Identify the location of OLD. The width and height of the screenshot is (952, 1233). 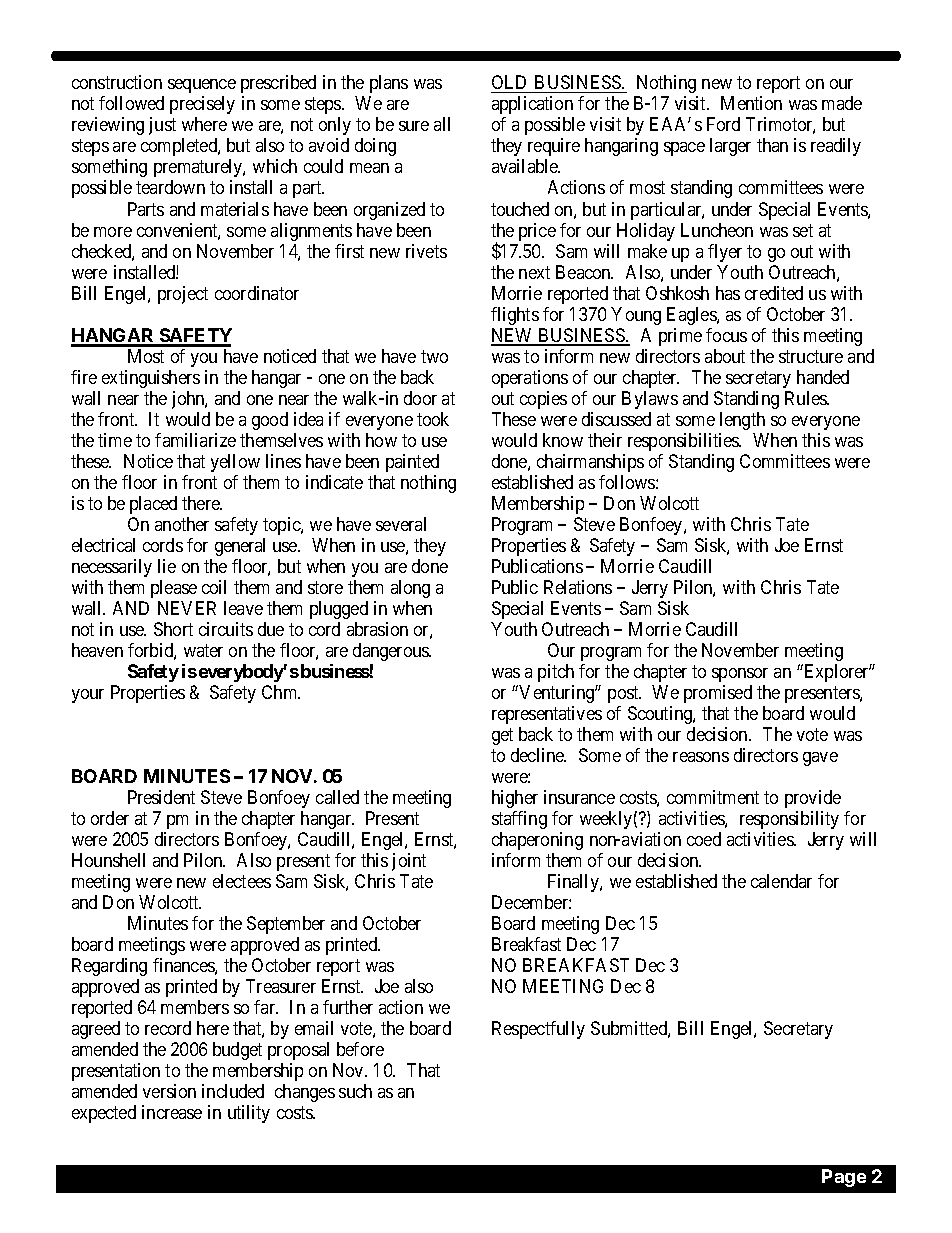
(511, 84).
